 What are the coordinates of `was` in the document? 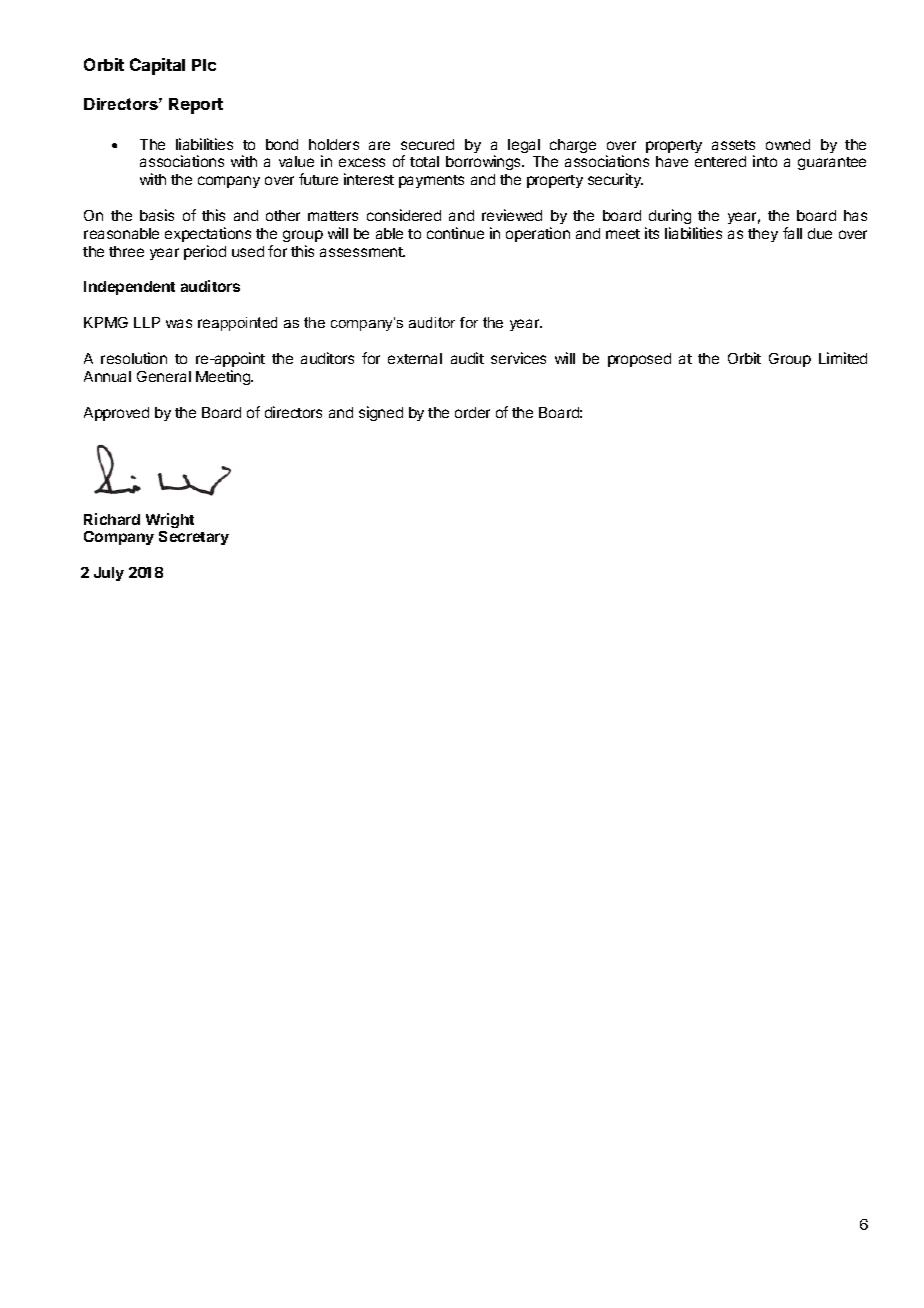 It's located at (179, 323).
